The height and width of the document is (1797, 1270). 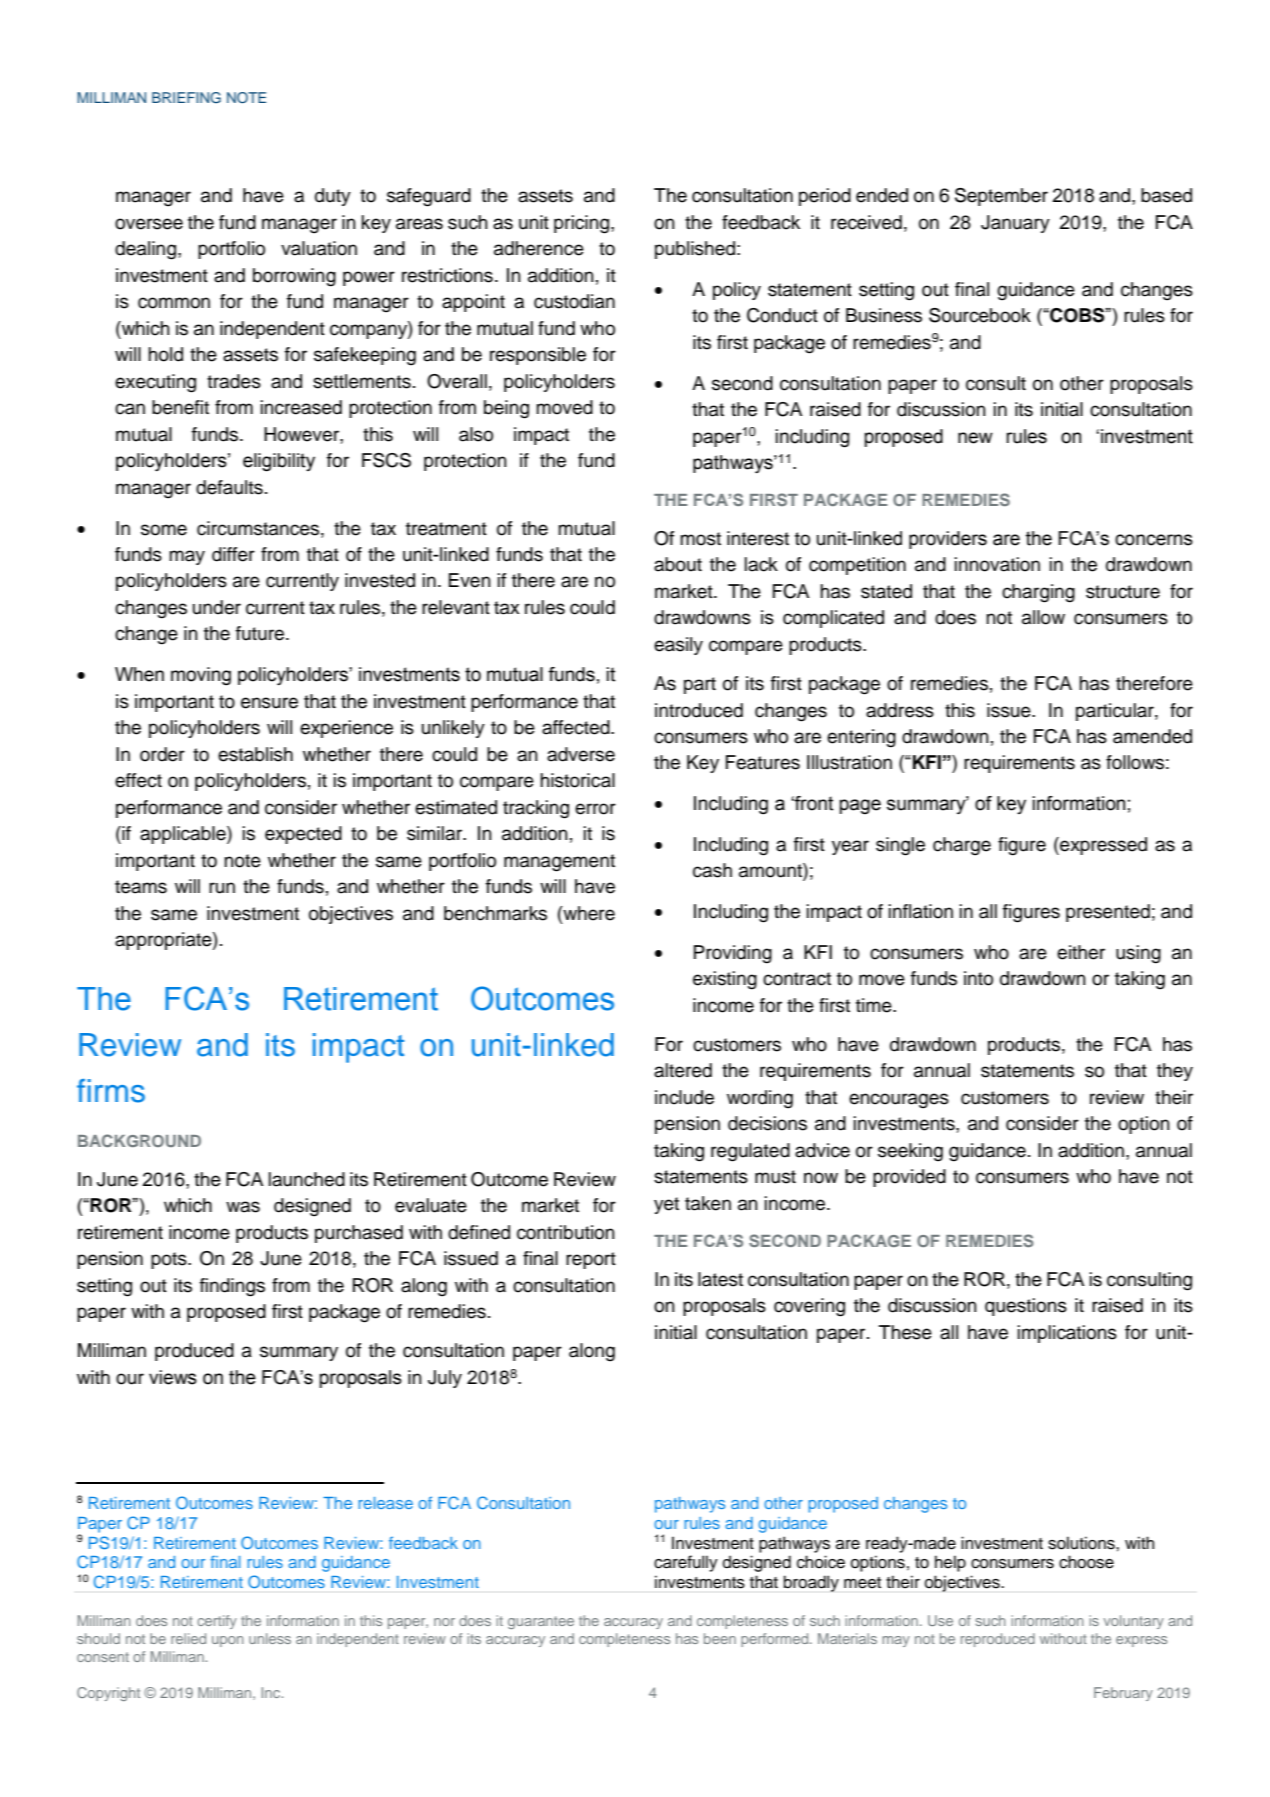 What do you see at coordinates (583, 224) in the document?
I see `pricing` at bounding box center [583, 224].
